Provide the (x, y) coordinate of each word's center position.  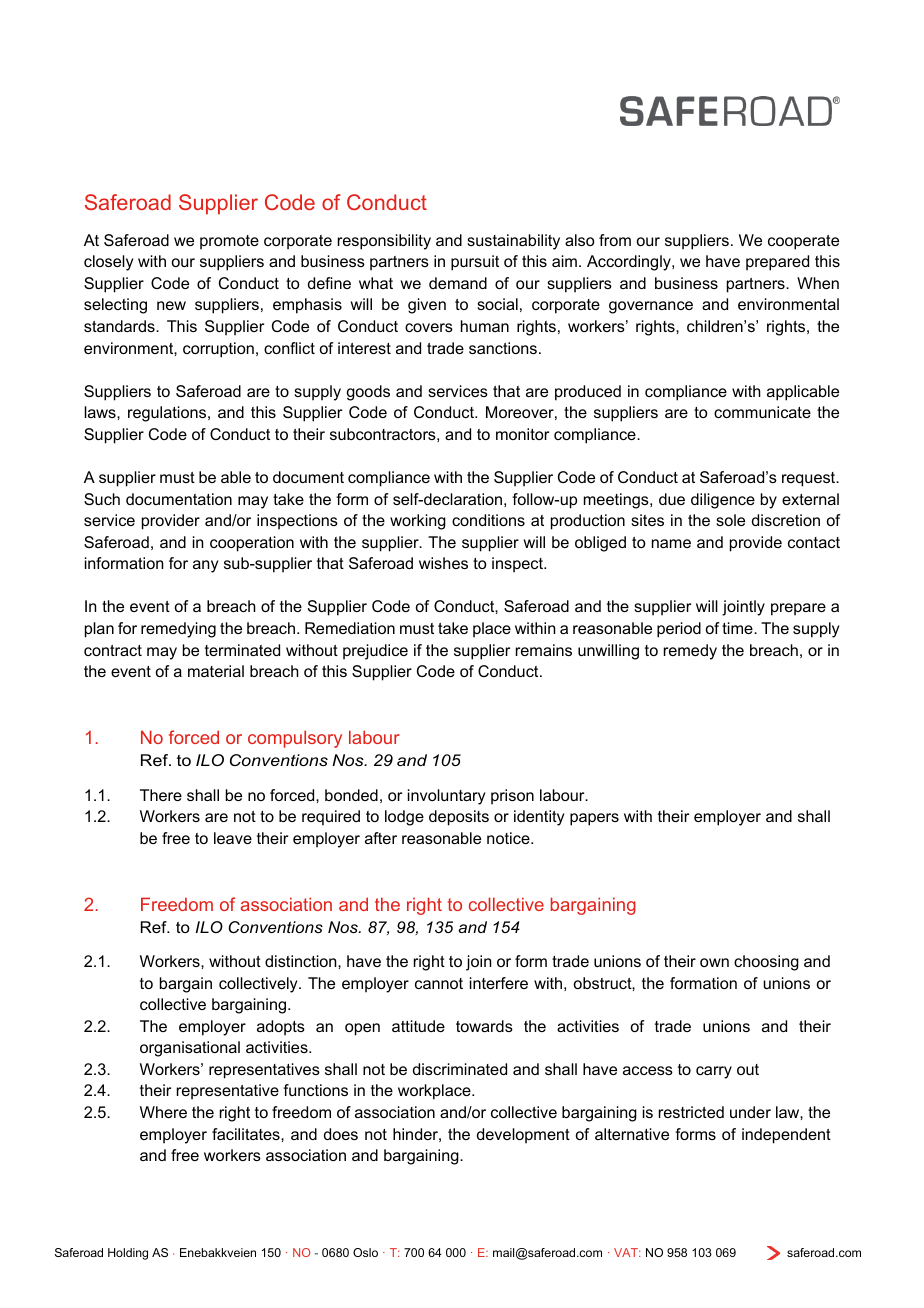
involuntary (446, 797)
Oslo (365, 1252)
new (171, 305)
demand (458, 283)
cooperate (803, 242)
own (714, 962)
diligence (723, 501)
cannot (439, 983)
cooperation (252, 544)
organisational (190, 1049)
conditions (488, 520)
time (738, 628)
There (161, 795)
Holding (128, 1254)
